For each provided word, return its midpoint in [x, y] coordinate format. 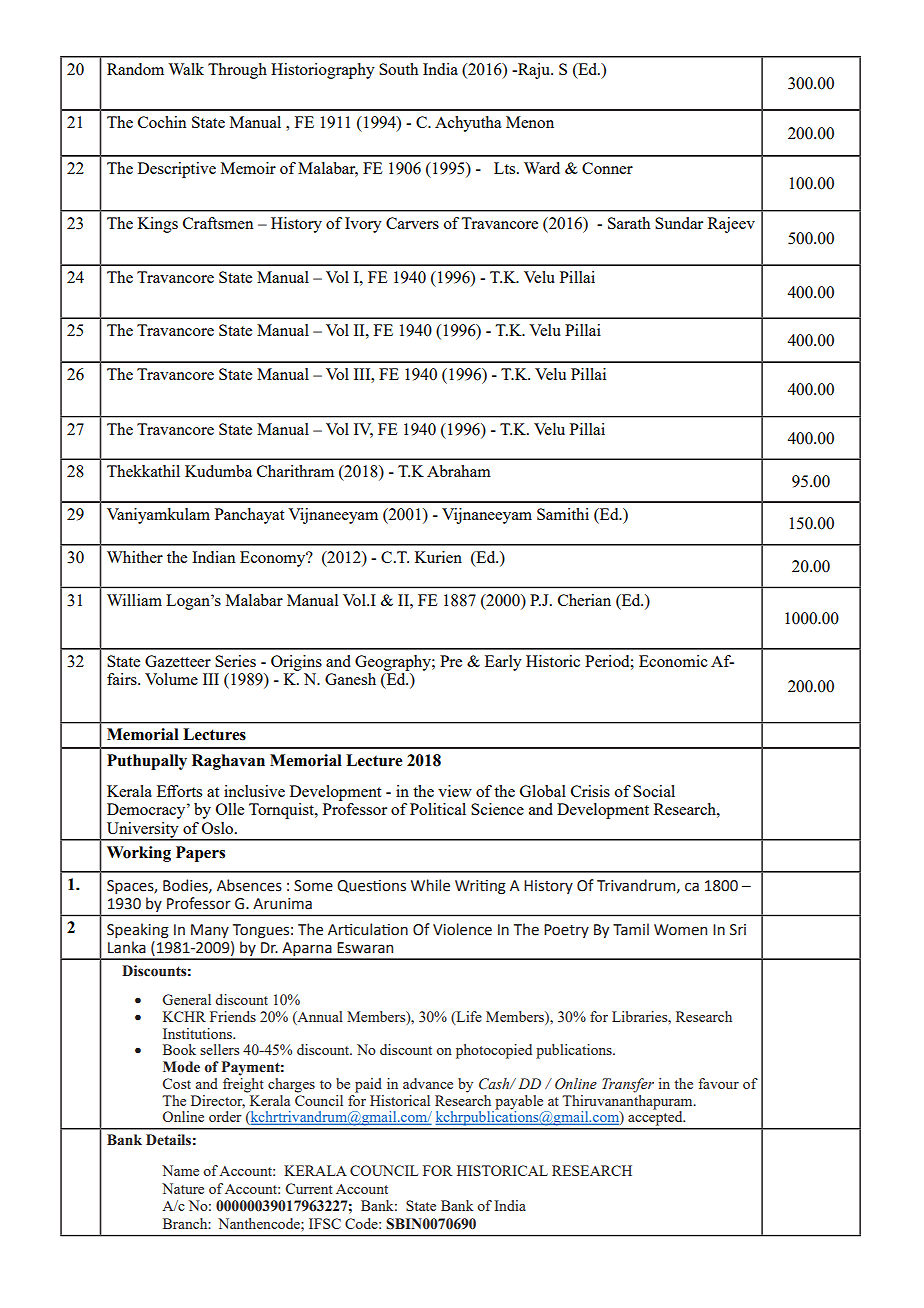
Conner [607, 168]
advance [428, 1083]
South [398, 69]
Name [180, 1170]
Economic [673, 661]
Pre [451, 661]
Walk [186, 69]
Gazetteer [178, 661]
